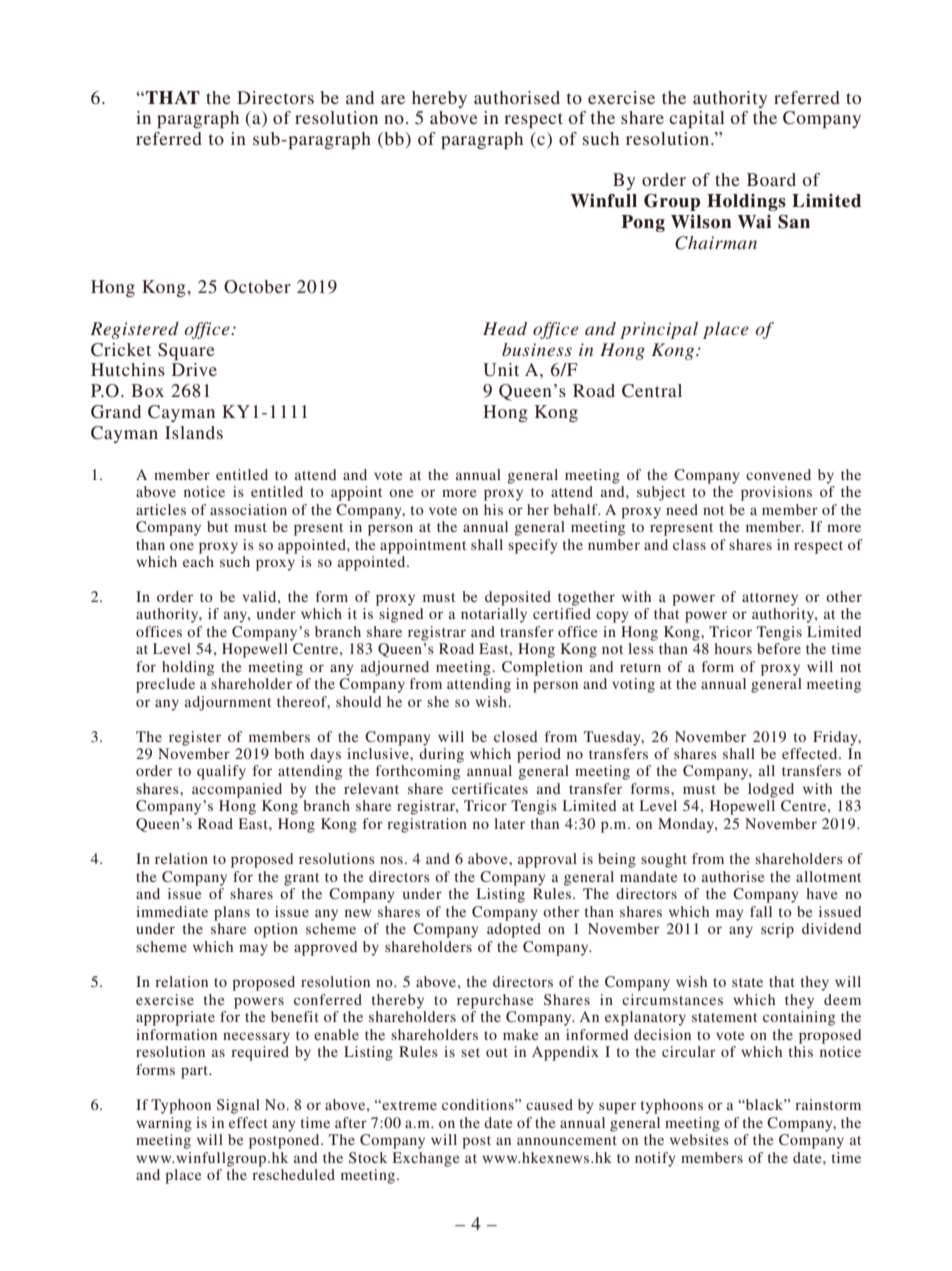 Image resolution: width=952 pixels, height=1271 pixels. Describe the element at coordinates (643, 223) in the screenshot. I see `Pong` at that location.
